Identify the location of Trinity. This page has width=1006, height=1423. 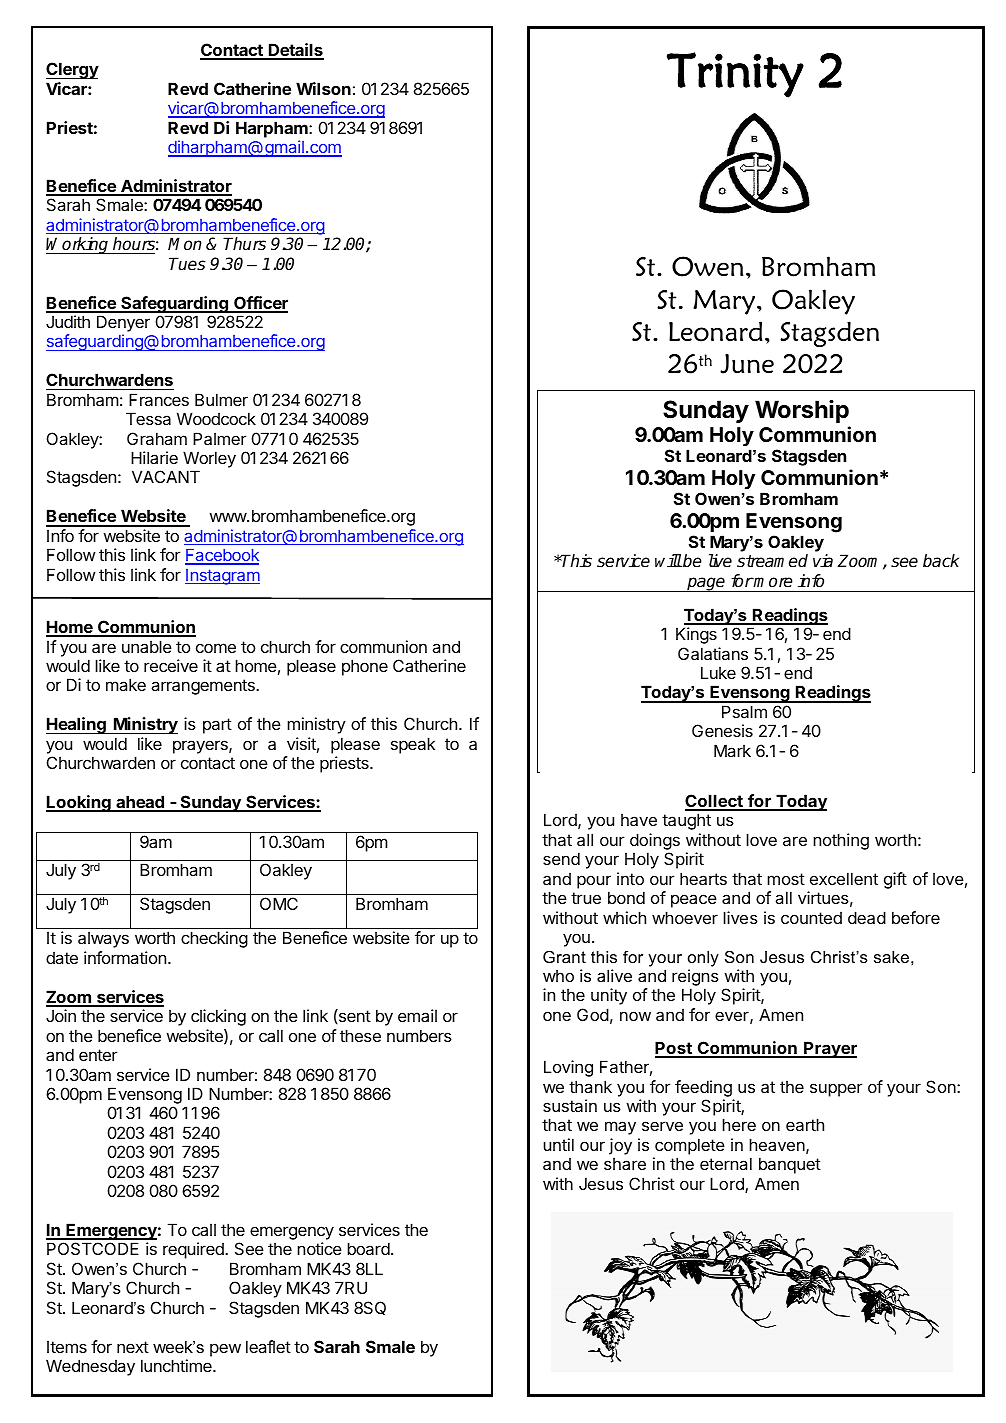
(735, 75).
